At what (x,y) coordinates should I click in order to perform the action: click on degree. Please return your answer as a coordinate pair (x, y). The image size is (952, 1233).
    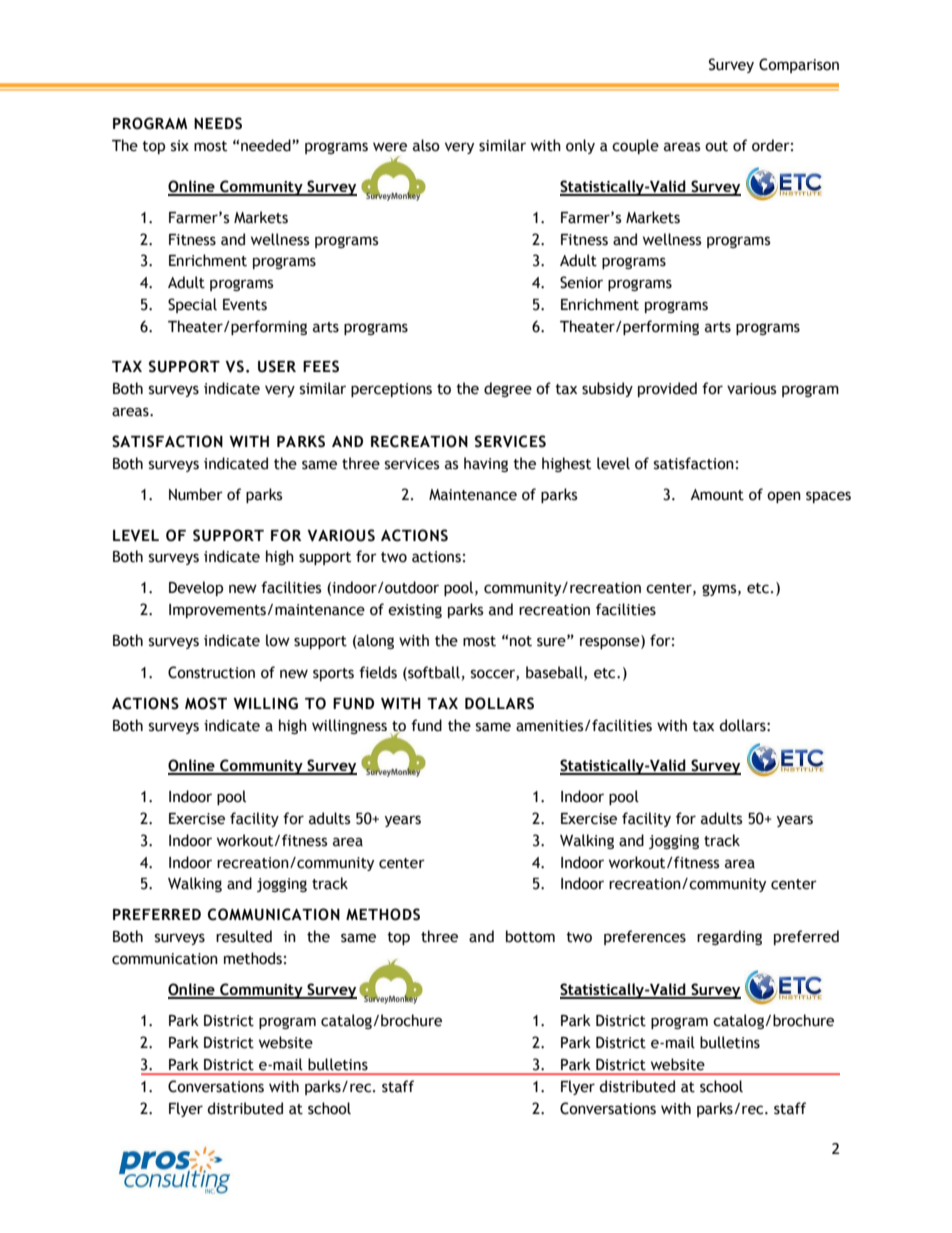
    Looking at the image, I should click on (508, 389).
